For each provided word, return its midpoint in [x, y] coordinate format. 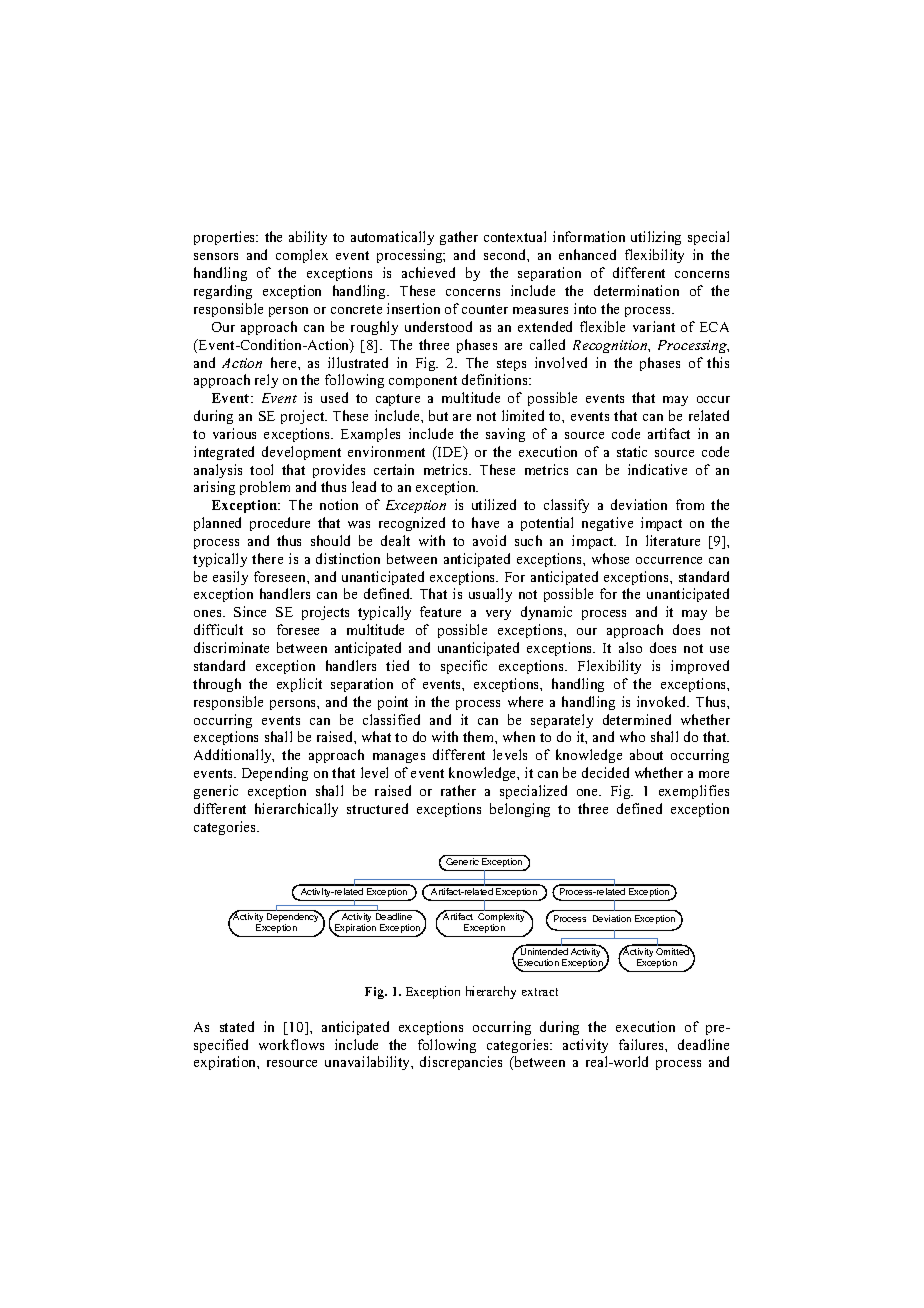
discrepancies [461, 1063]
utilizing [656, 238]
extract [540, 992]
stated [237, 1026]
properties [226, 238]
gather [459, 238]
